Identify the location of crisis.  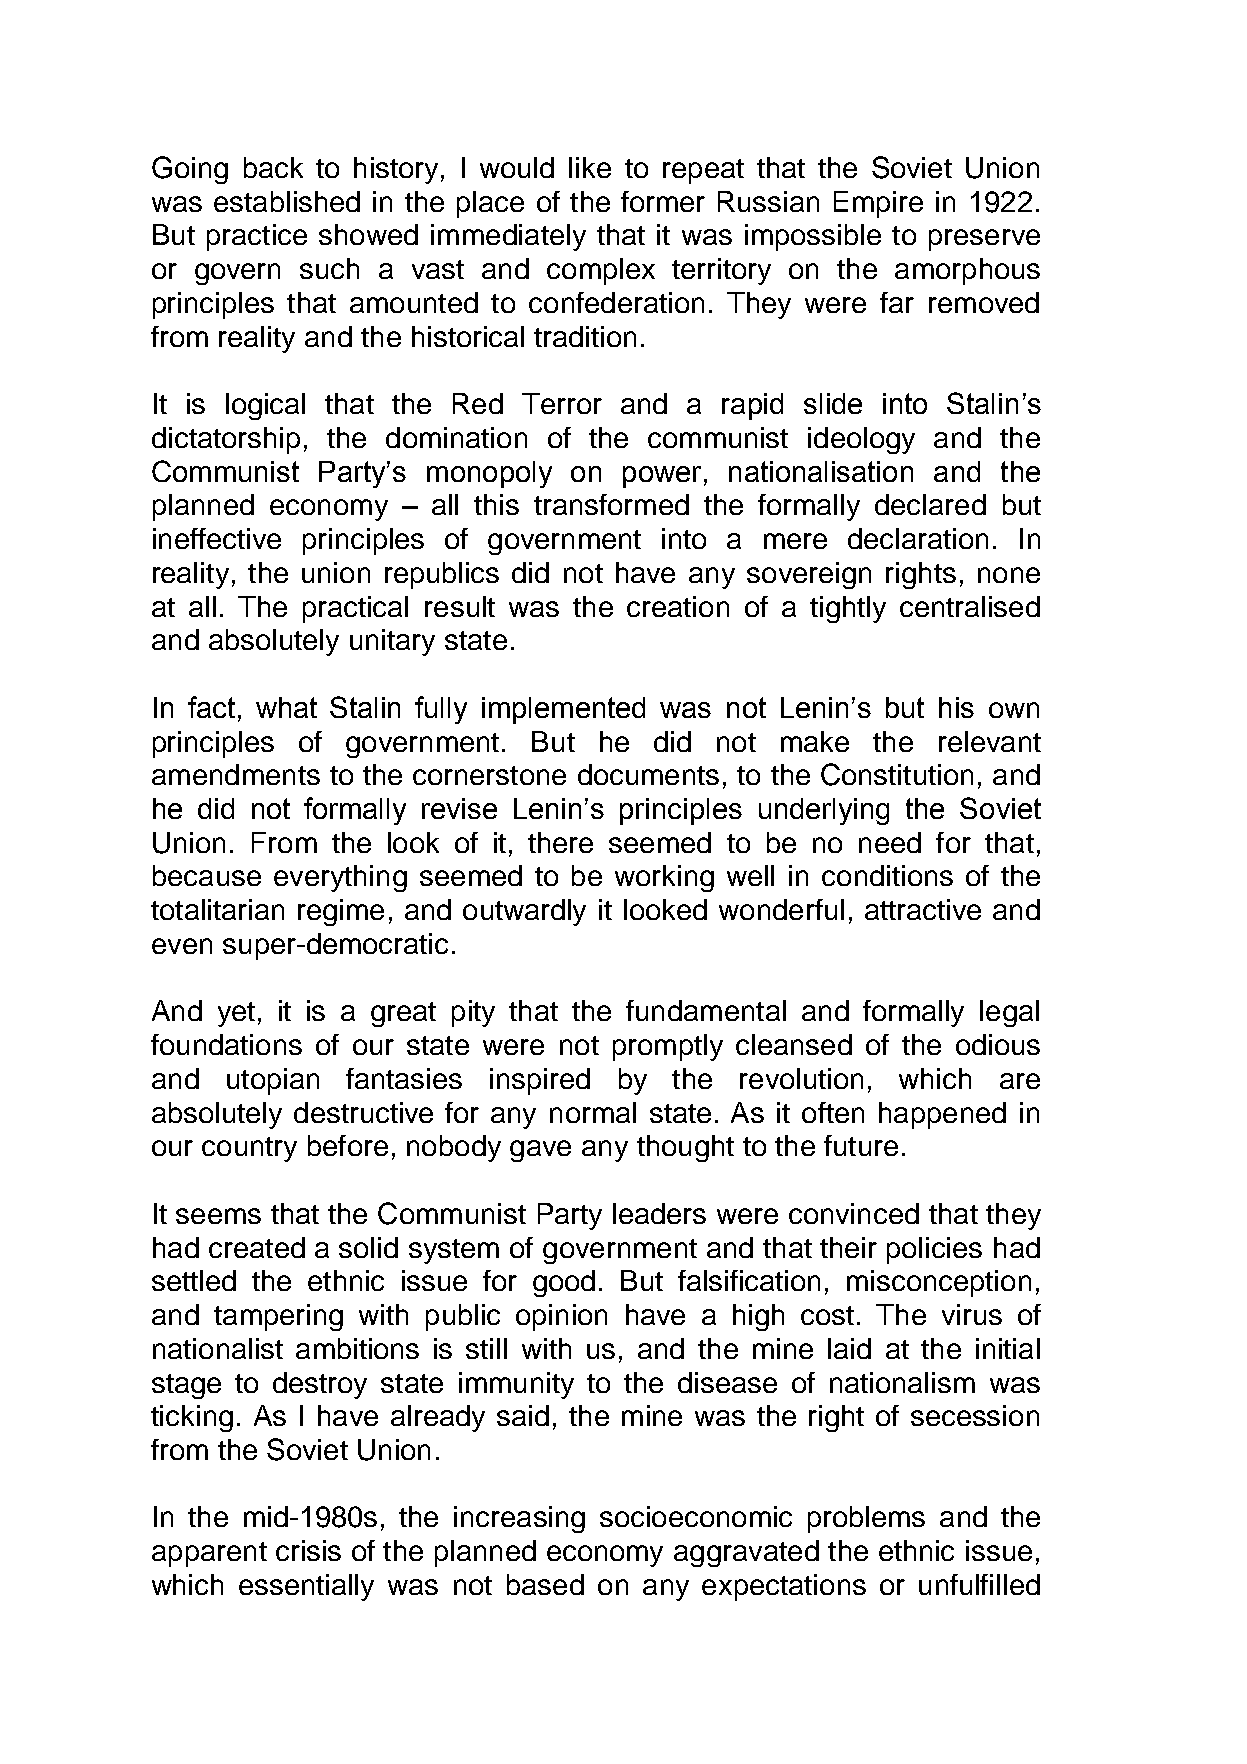
(308, 1550).
